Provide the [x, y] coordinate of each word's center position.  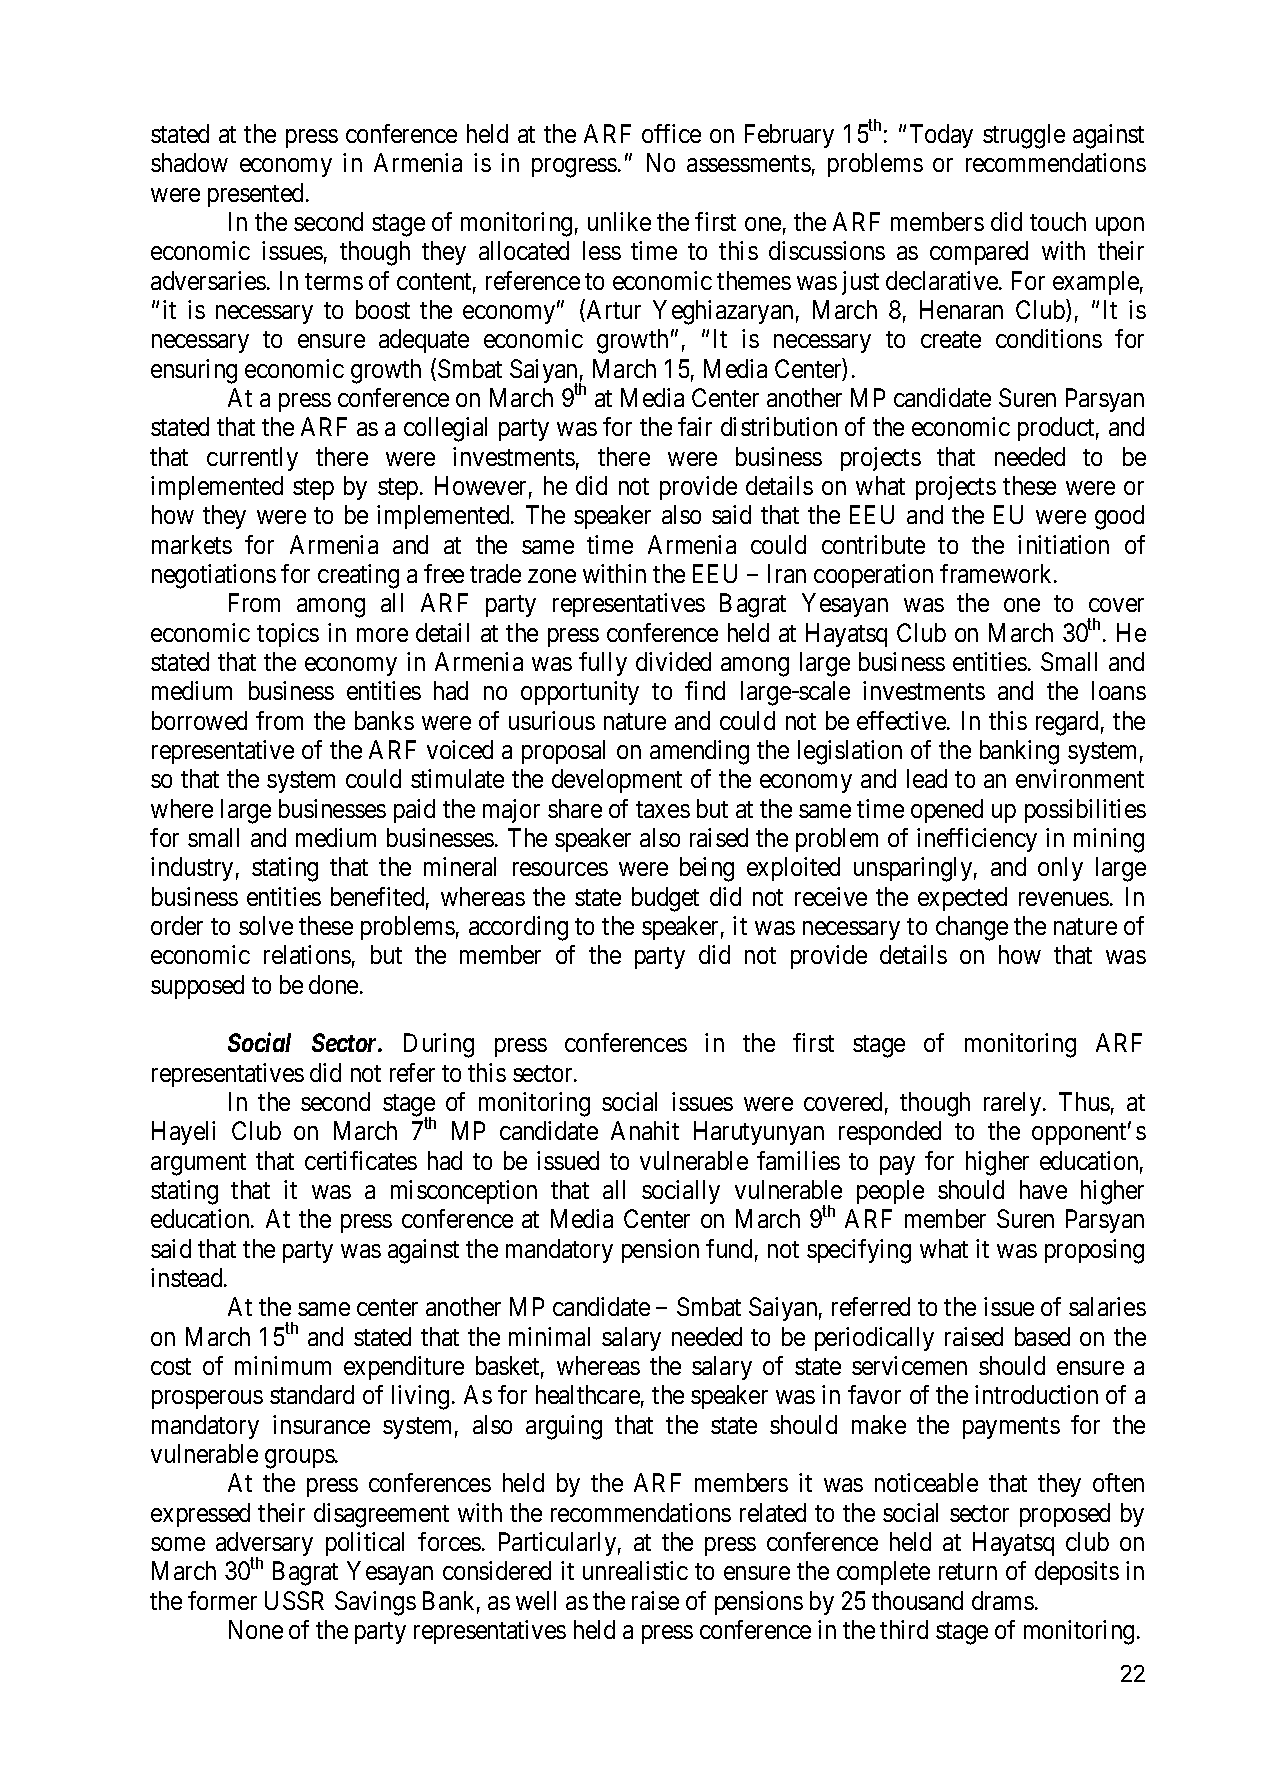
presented [255, 195]
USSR [294, 1600]
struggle [1024, 136]
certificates [361, 1160]
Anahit [645, 1130]
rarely [1014, 1104]
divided [673, 661]
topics [288, 635]
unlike [619, 221]
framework [997, 573]
